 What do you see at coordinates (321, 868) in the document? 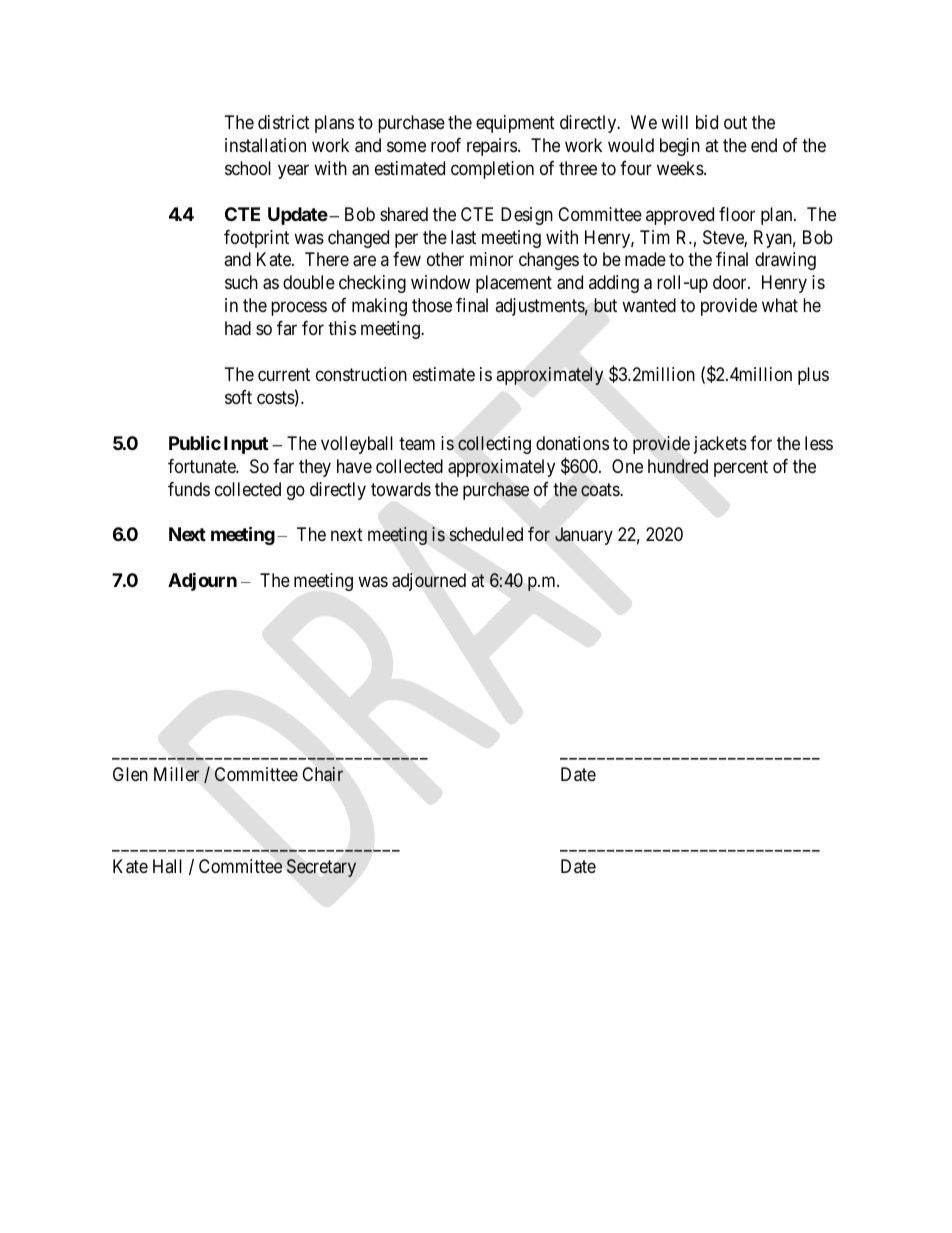
I see `Secretary` at bounding box center [321, 868].
